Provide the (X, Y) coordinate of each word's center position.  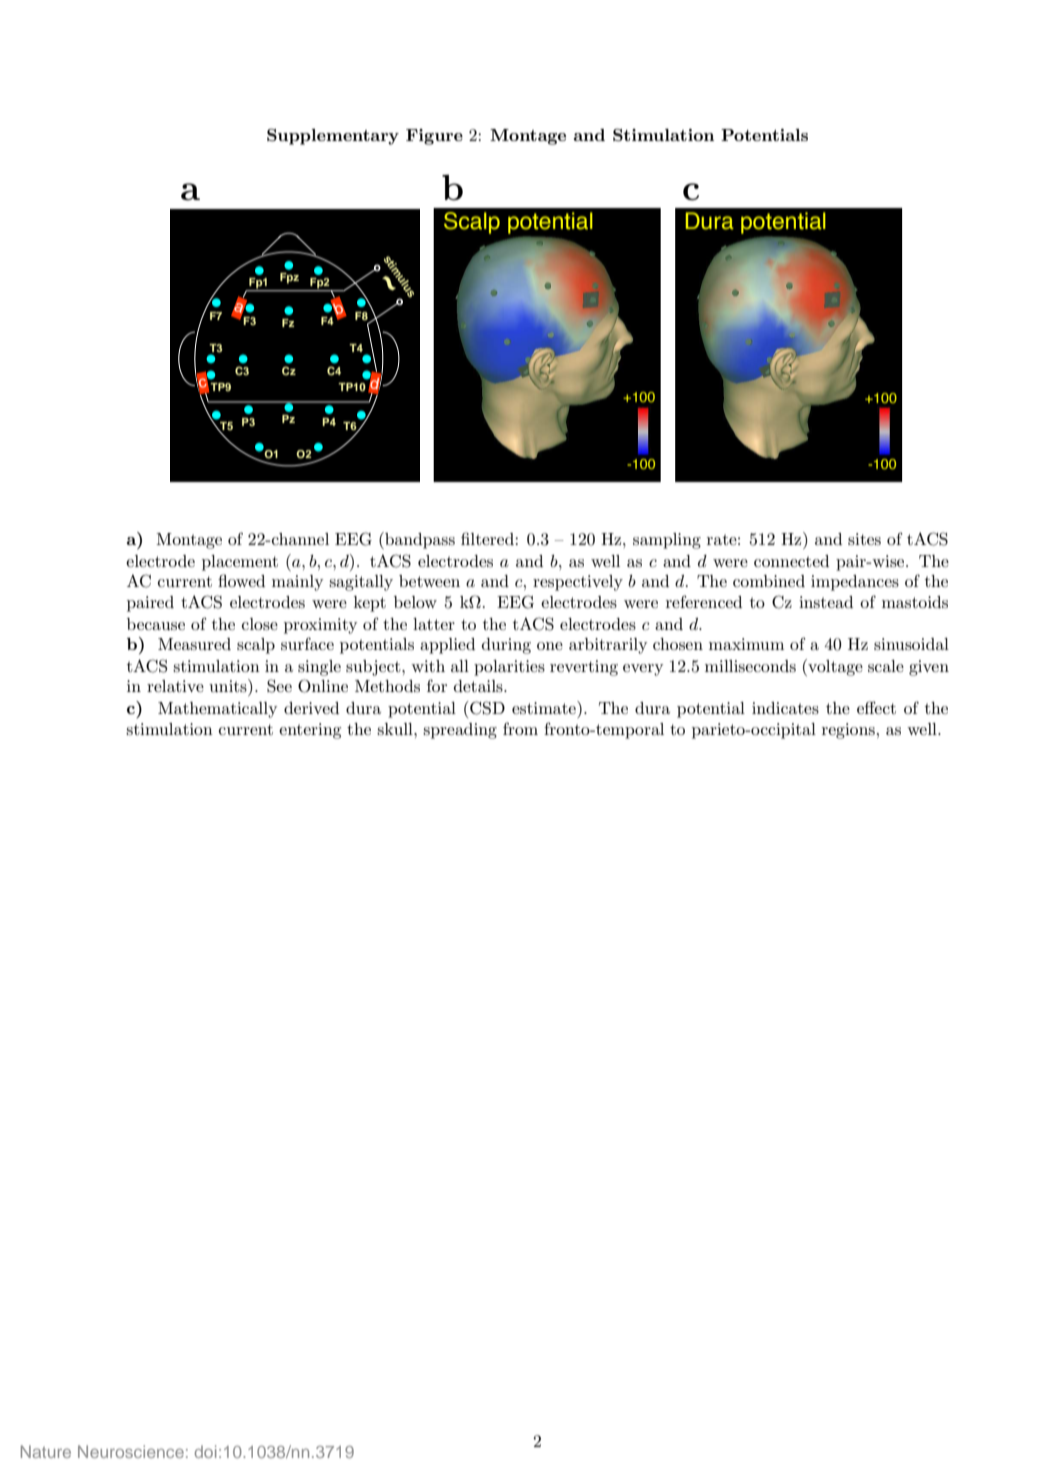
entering (310, 731)
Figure (434, 137)
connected (791, 561)
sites (864, 539)
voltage (834, 667)
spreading (460, 731)
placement (240, 563)
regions (848, 731)
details (479, 686)
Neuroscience (131, 1451)
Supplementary (333, 137)
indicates (785, 708)
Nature (46, 1451)
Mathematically (217, 710)
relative (175, 686)
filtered (488, 538)
